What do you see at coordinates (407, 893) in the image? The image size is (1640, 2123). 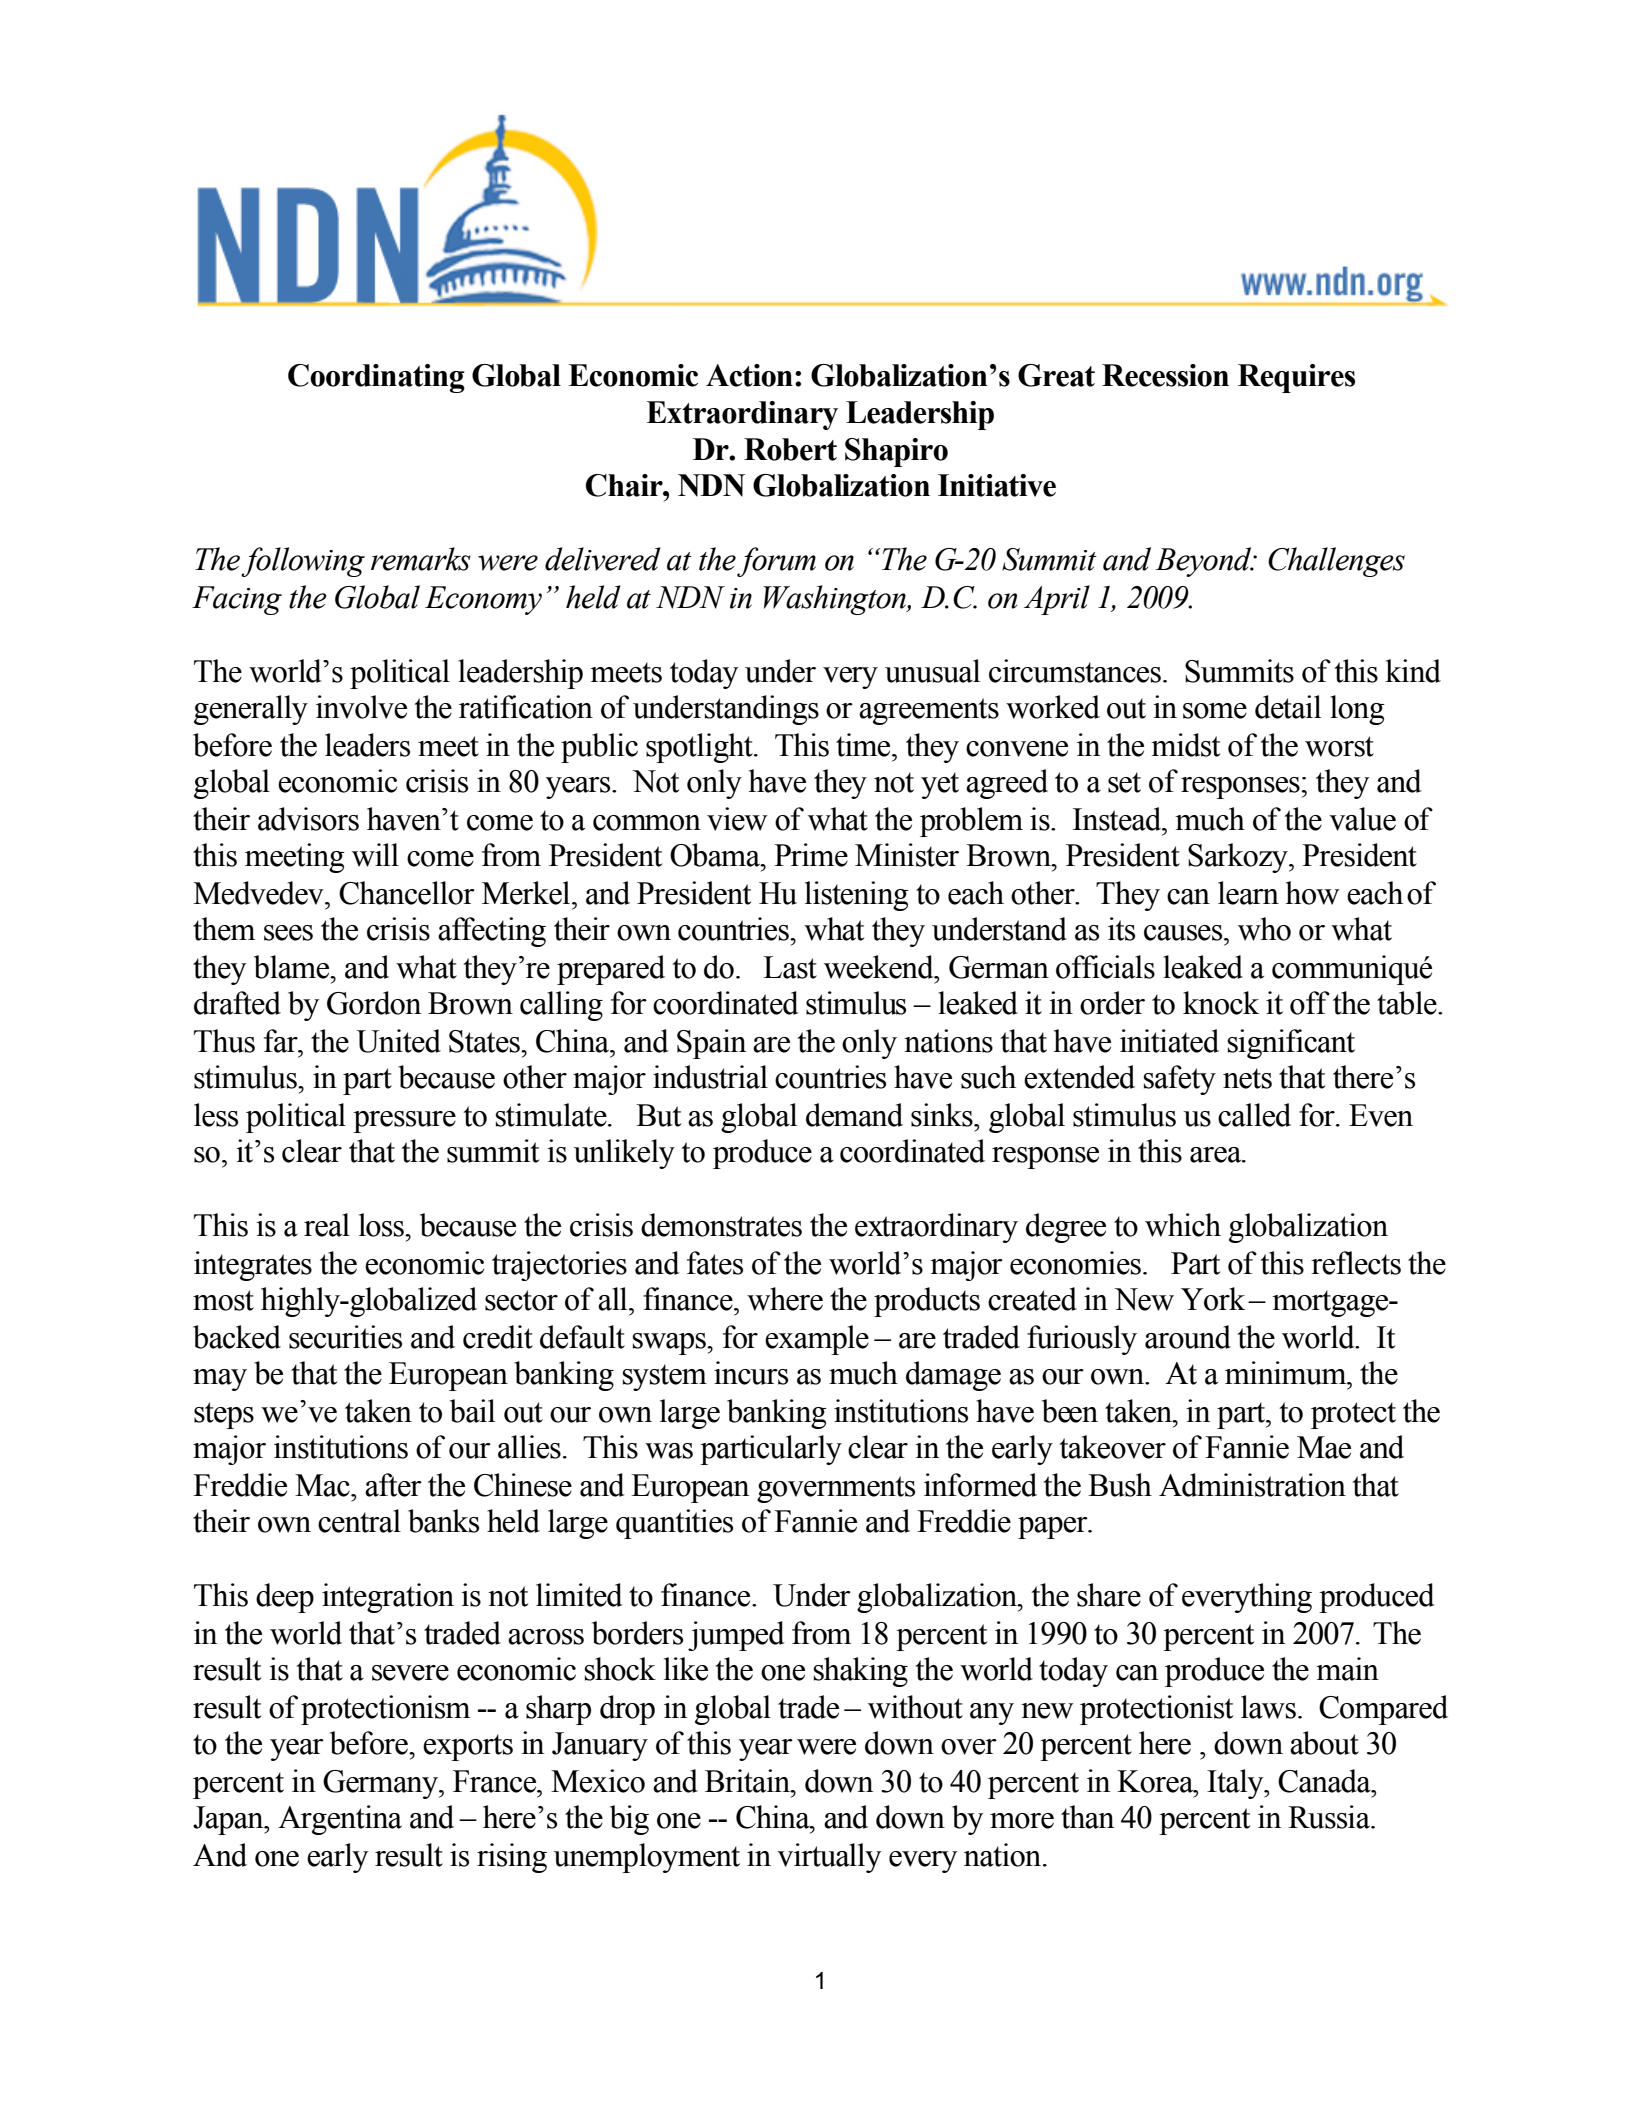 I see `Chancellor` at bounding box center [407, 893].
